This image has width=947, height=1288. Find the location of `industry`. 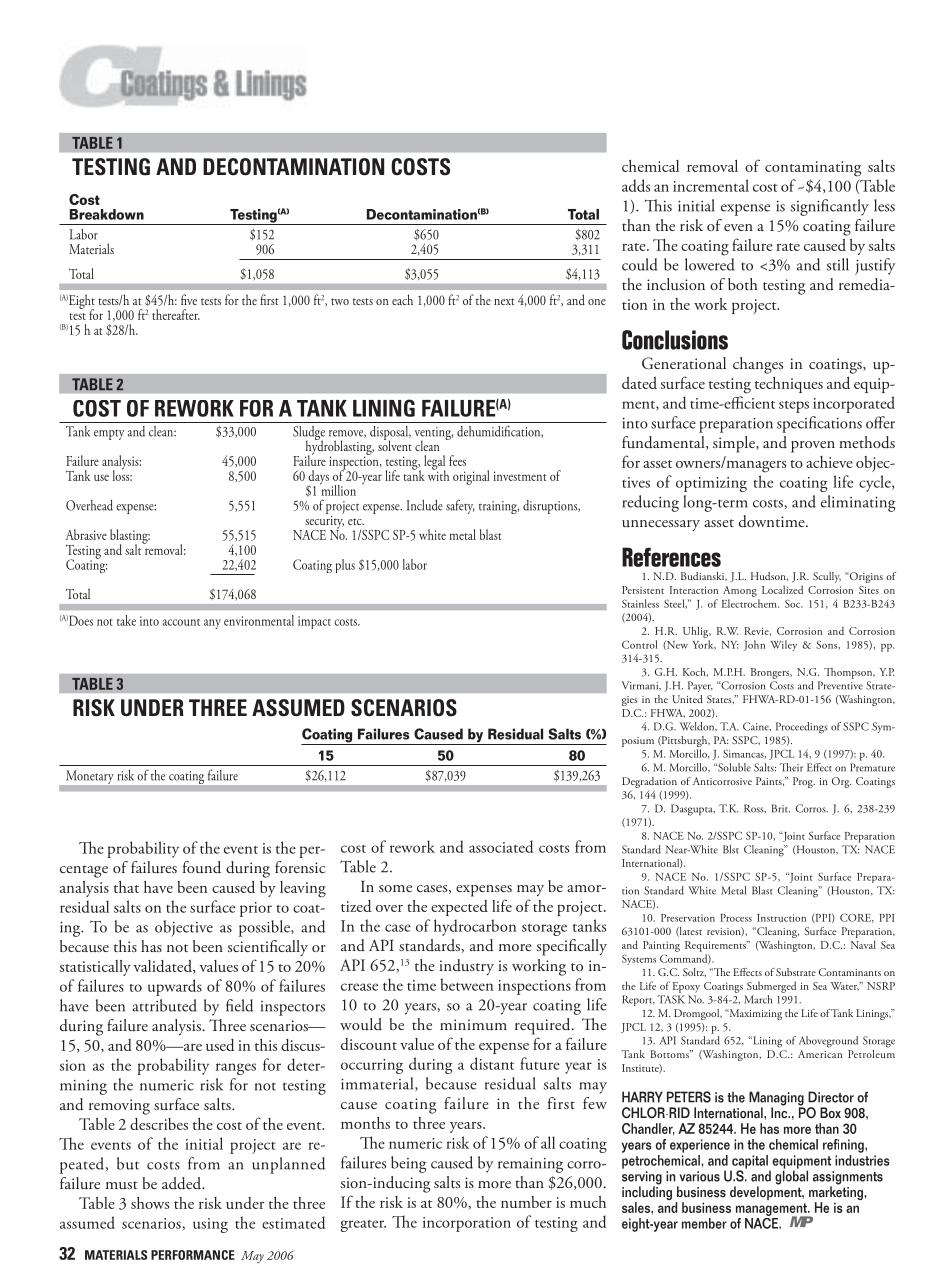

industry is located at coordinates (466, 967).
